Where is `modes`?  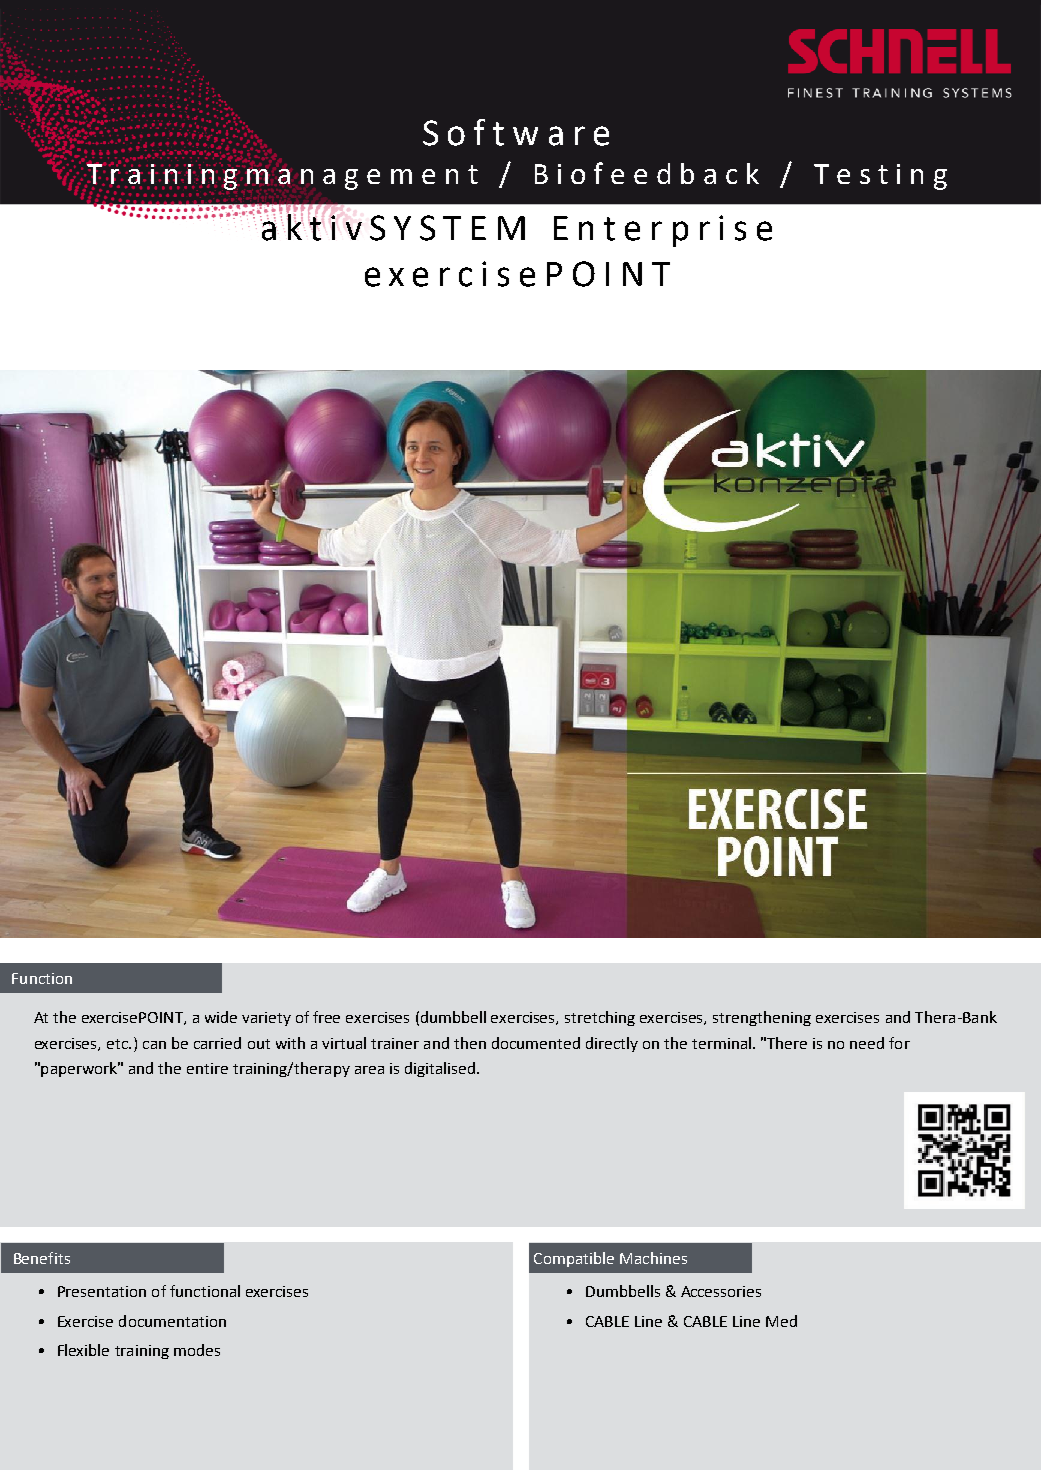
modes is located at coordinates (197, 1350).
